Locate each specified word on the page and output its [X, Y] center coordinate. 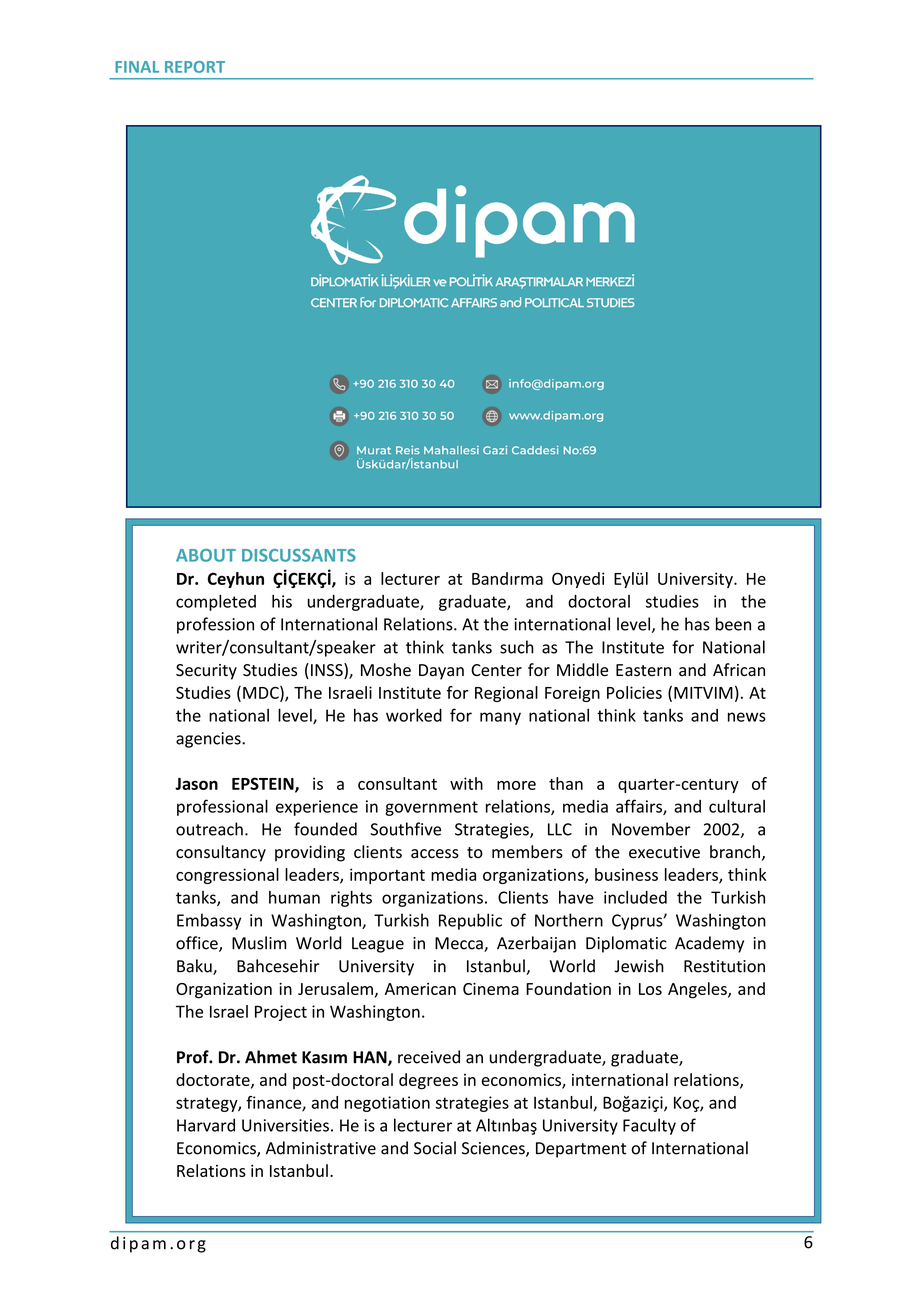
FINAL [137, 67]
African [739, 670]
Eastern [643, 670]
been [733, 624]
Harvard [206, 1125]
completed [216, 602]
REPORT [195, 67]
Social [435, 1148]
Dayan [441, 672]
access [435, 854]
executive [664, 852]
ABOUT [206, 555]
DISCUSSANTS [299, 555]
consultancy [221, 853]
